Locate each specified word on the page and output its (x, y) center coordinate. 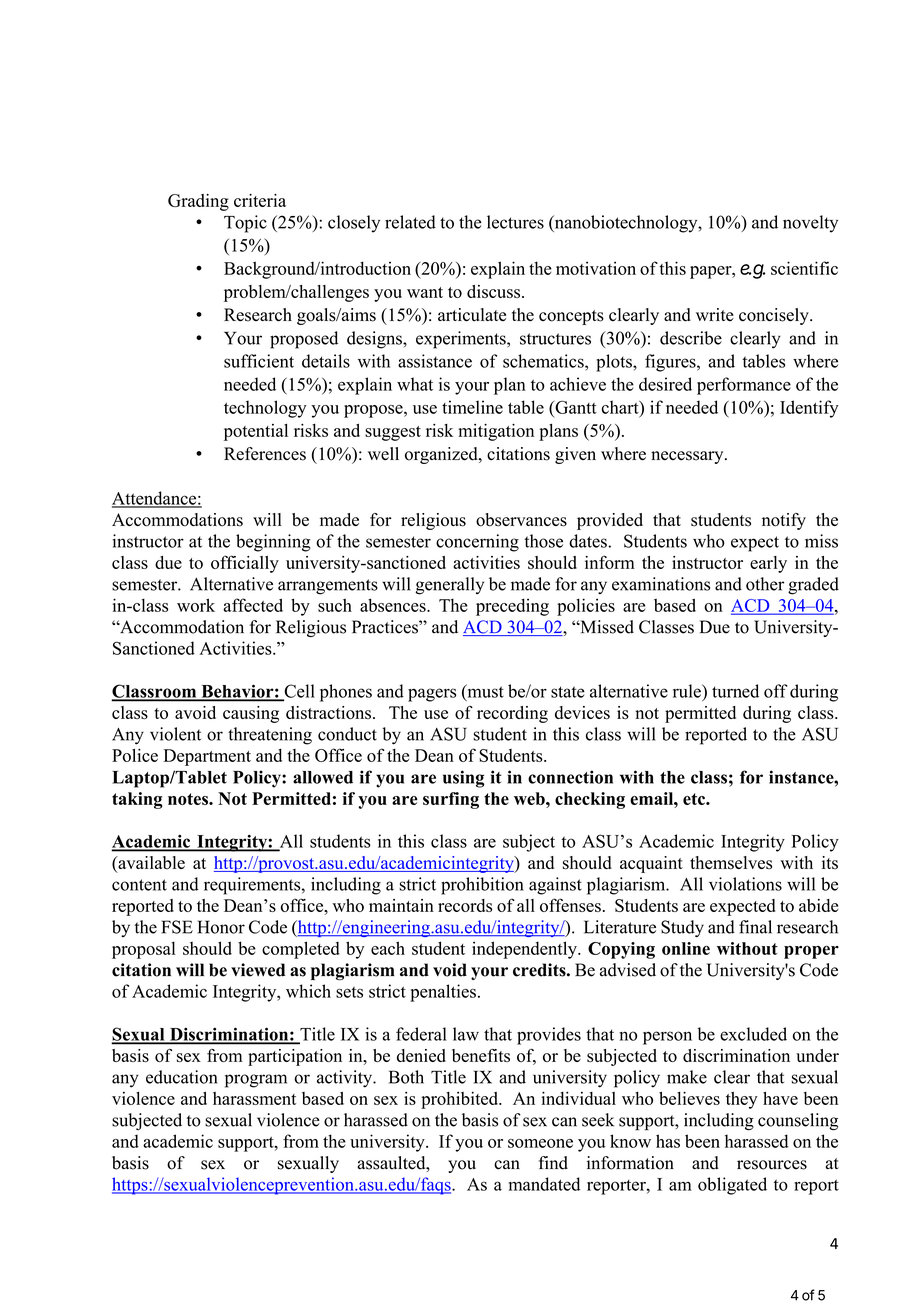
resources (772, 1165)
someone (540, 1143)
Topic (245, 224)
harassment (254, 1098)
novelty (810, 224)
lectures (515, 222)
